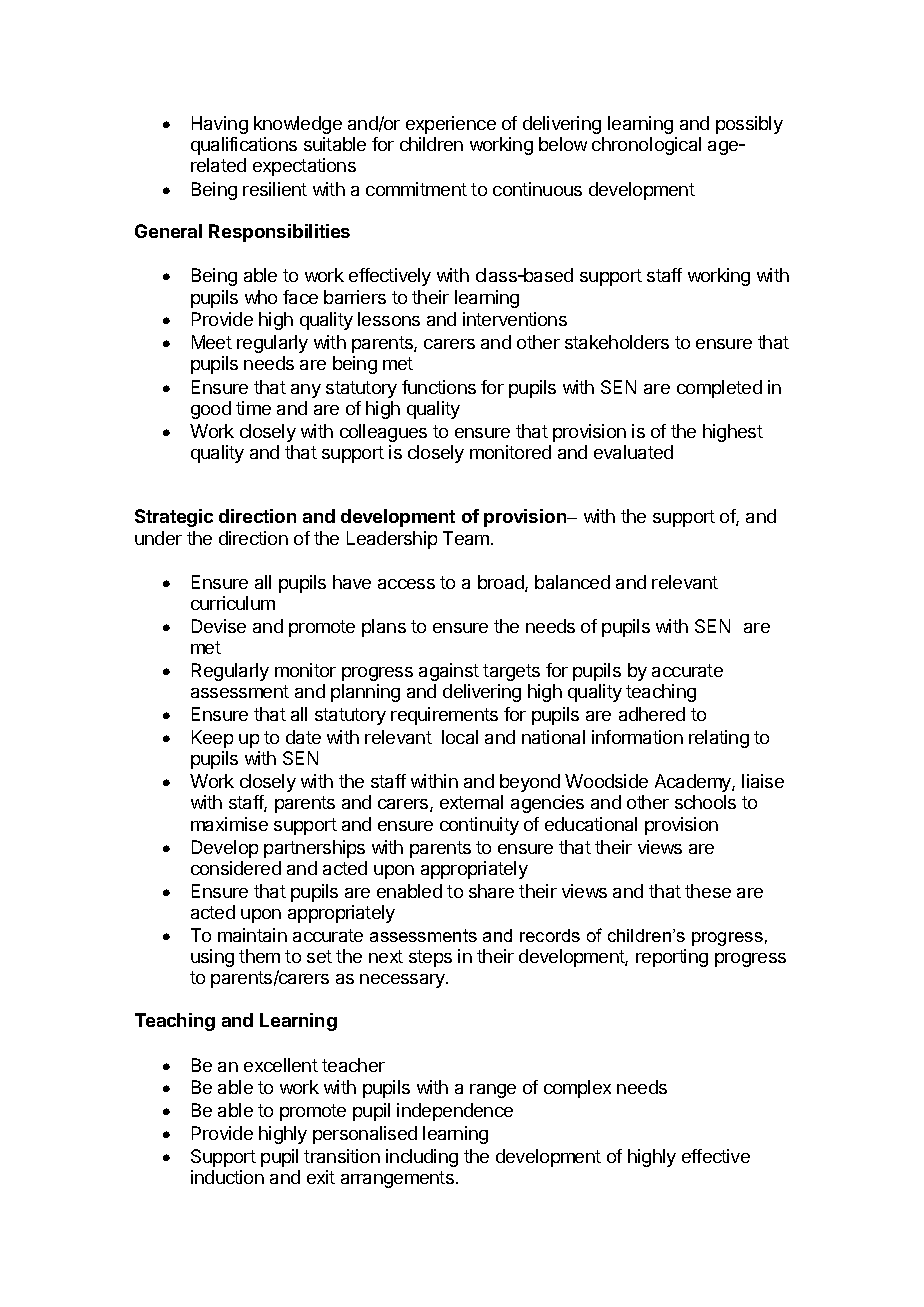 This page has width=924, height=1307. I want to click on independence, so click(455, 1112).
